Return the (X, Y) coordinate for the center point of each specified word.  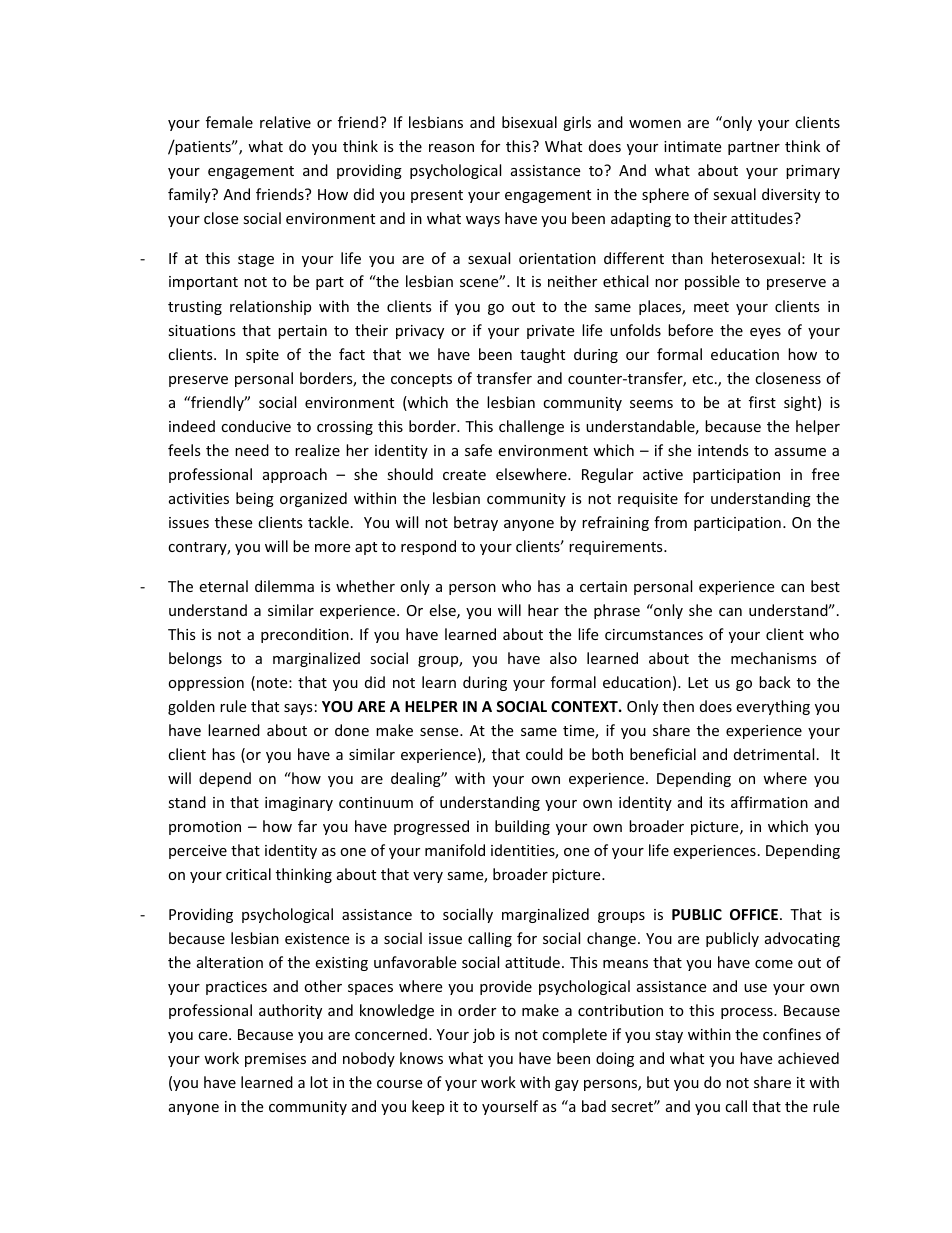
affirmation (769, 802)
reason (451, 148)
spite (262, 356)
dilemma (284, 586)
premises (275, 1060)
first (762, 402)
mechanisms (774, 658)
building (522, 827)
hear (543, 610)
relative (285, 122)
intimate (692, 146)
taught (542, 355)
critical (248, 874)
